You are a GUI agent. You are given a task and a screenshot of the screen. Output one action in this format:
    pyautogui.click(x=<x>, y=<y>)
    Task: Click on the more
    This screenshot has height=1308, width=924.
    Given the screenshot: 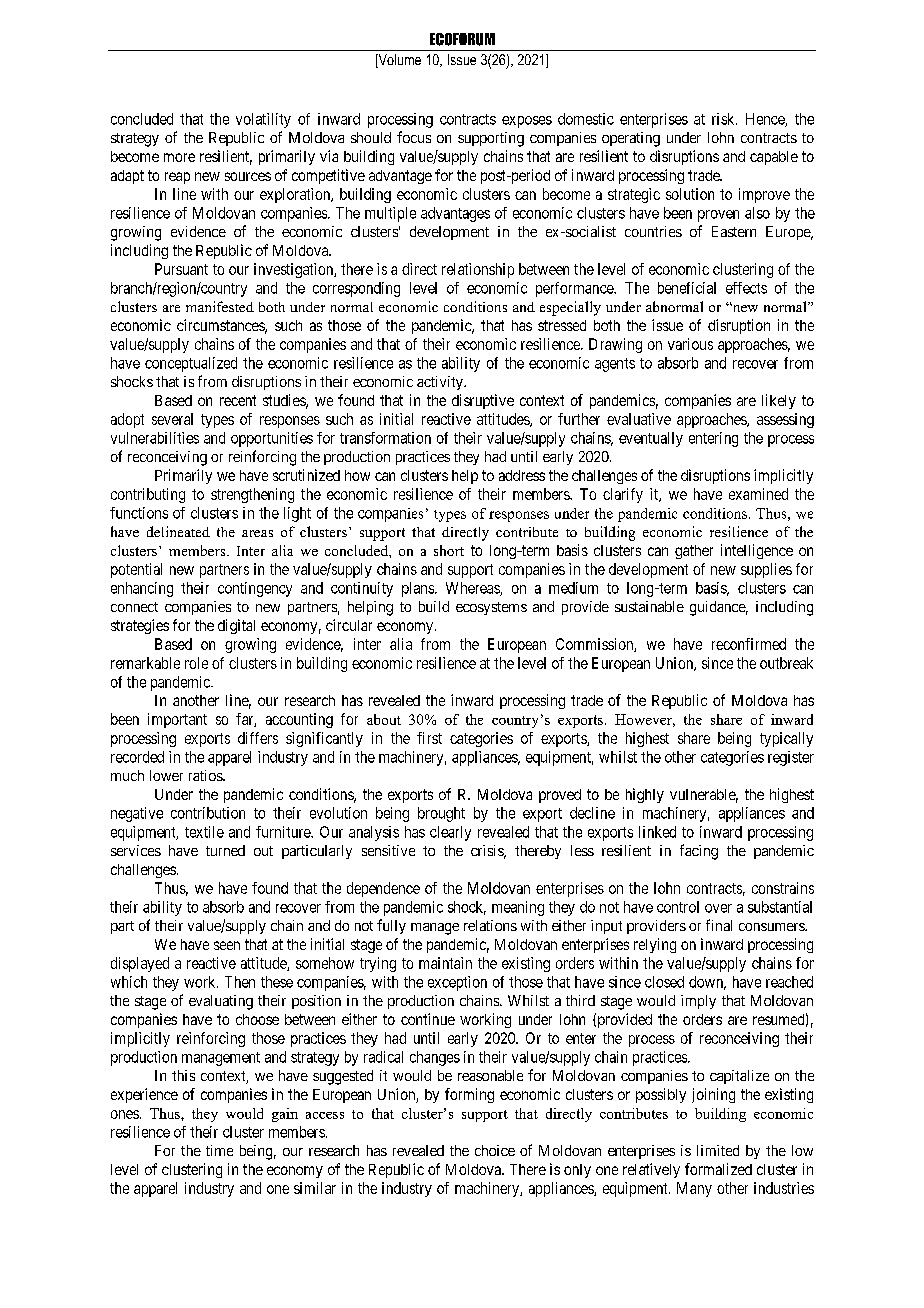 What is the action you would take?
    pyautogui.click(x=179, y=157)
